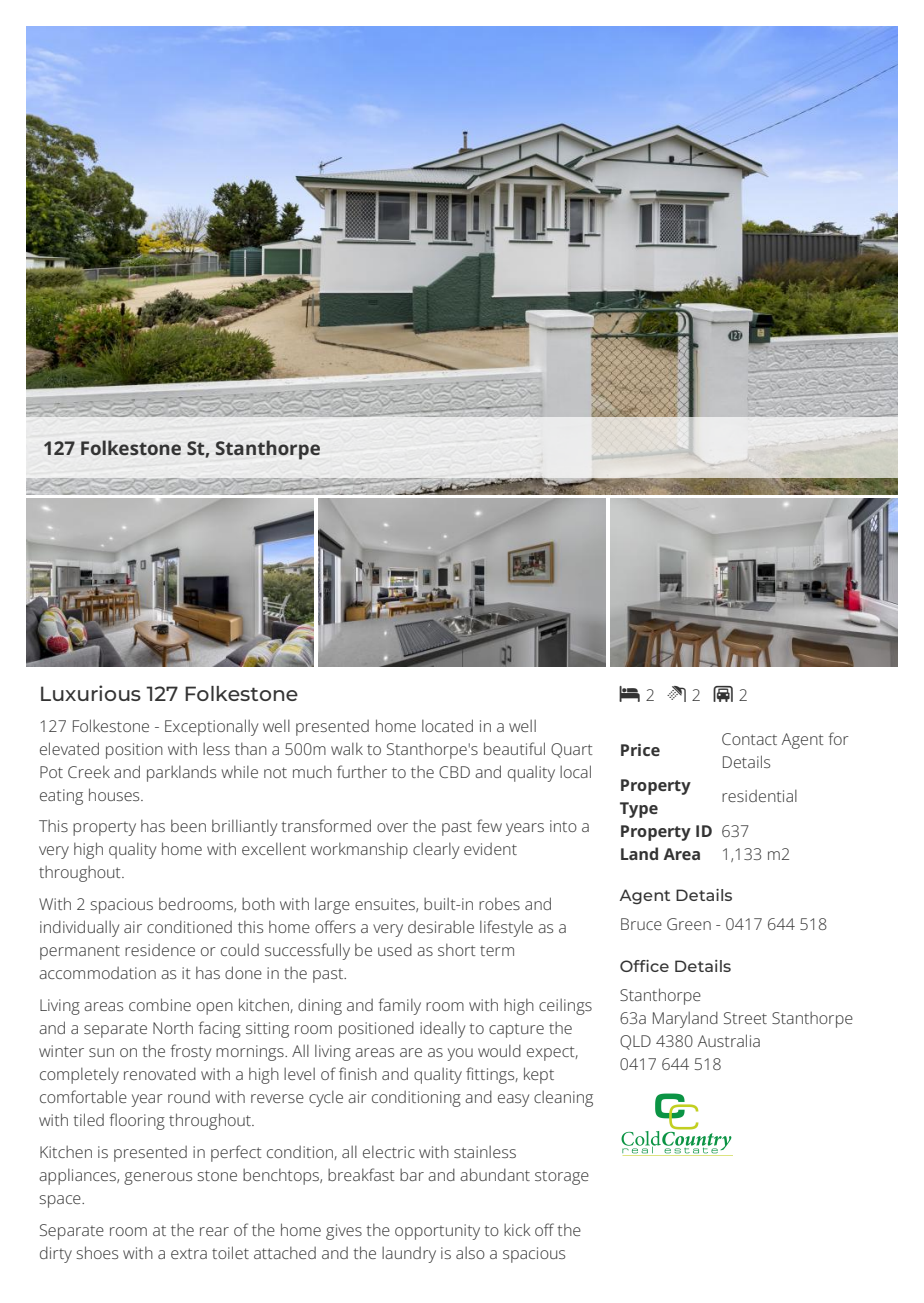  Describe the element at coordinates (97, 1252) in the page. I see `shoes` at that location.
